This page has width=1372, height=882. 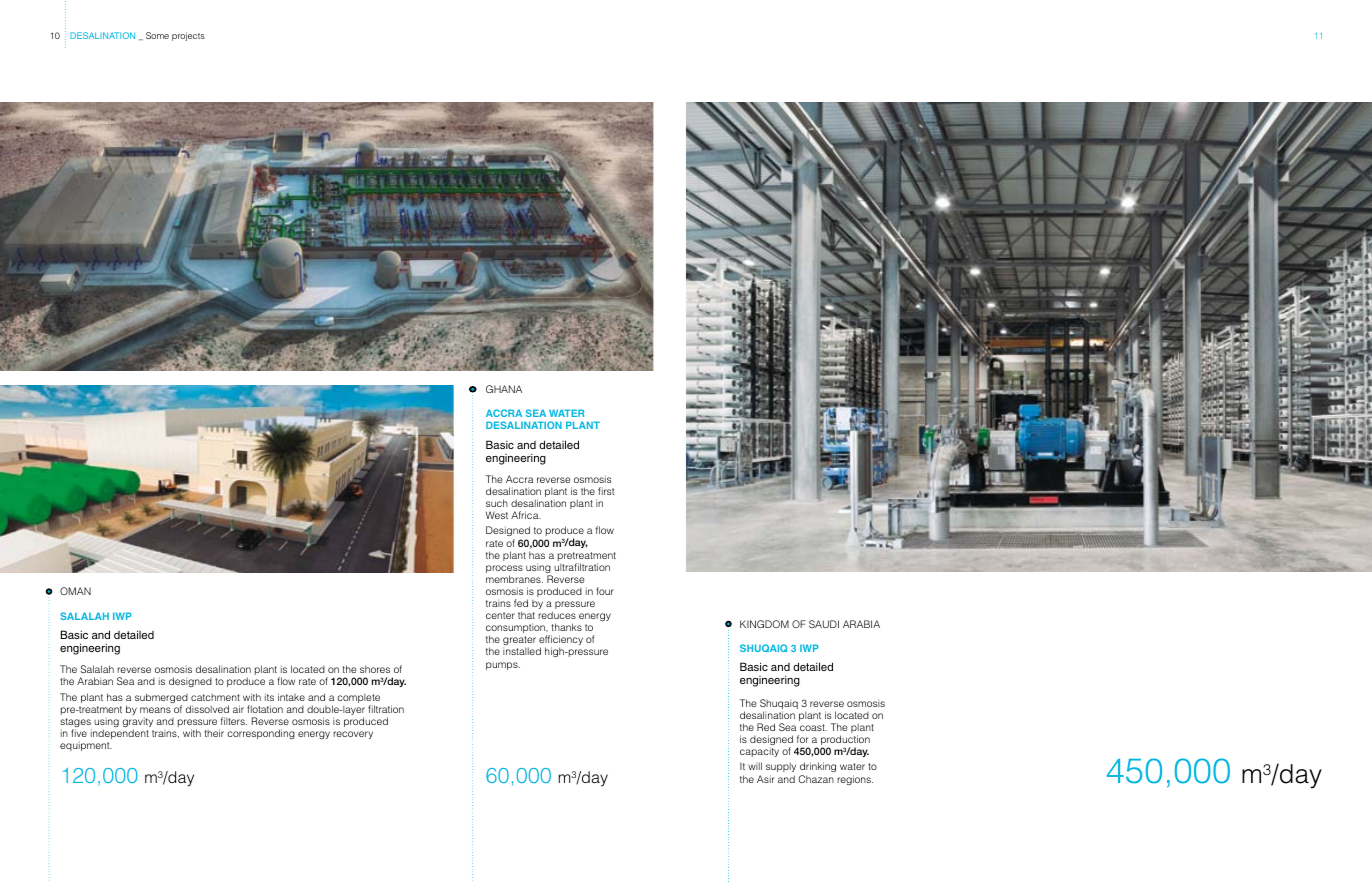 What do you see at coordinates (75, 591) in the page?
I see `OMAN` at bounding box center [75, 591].
